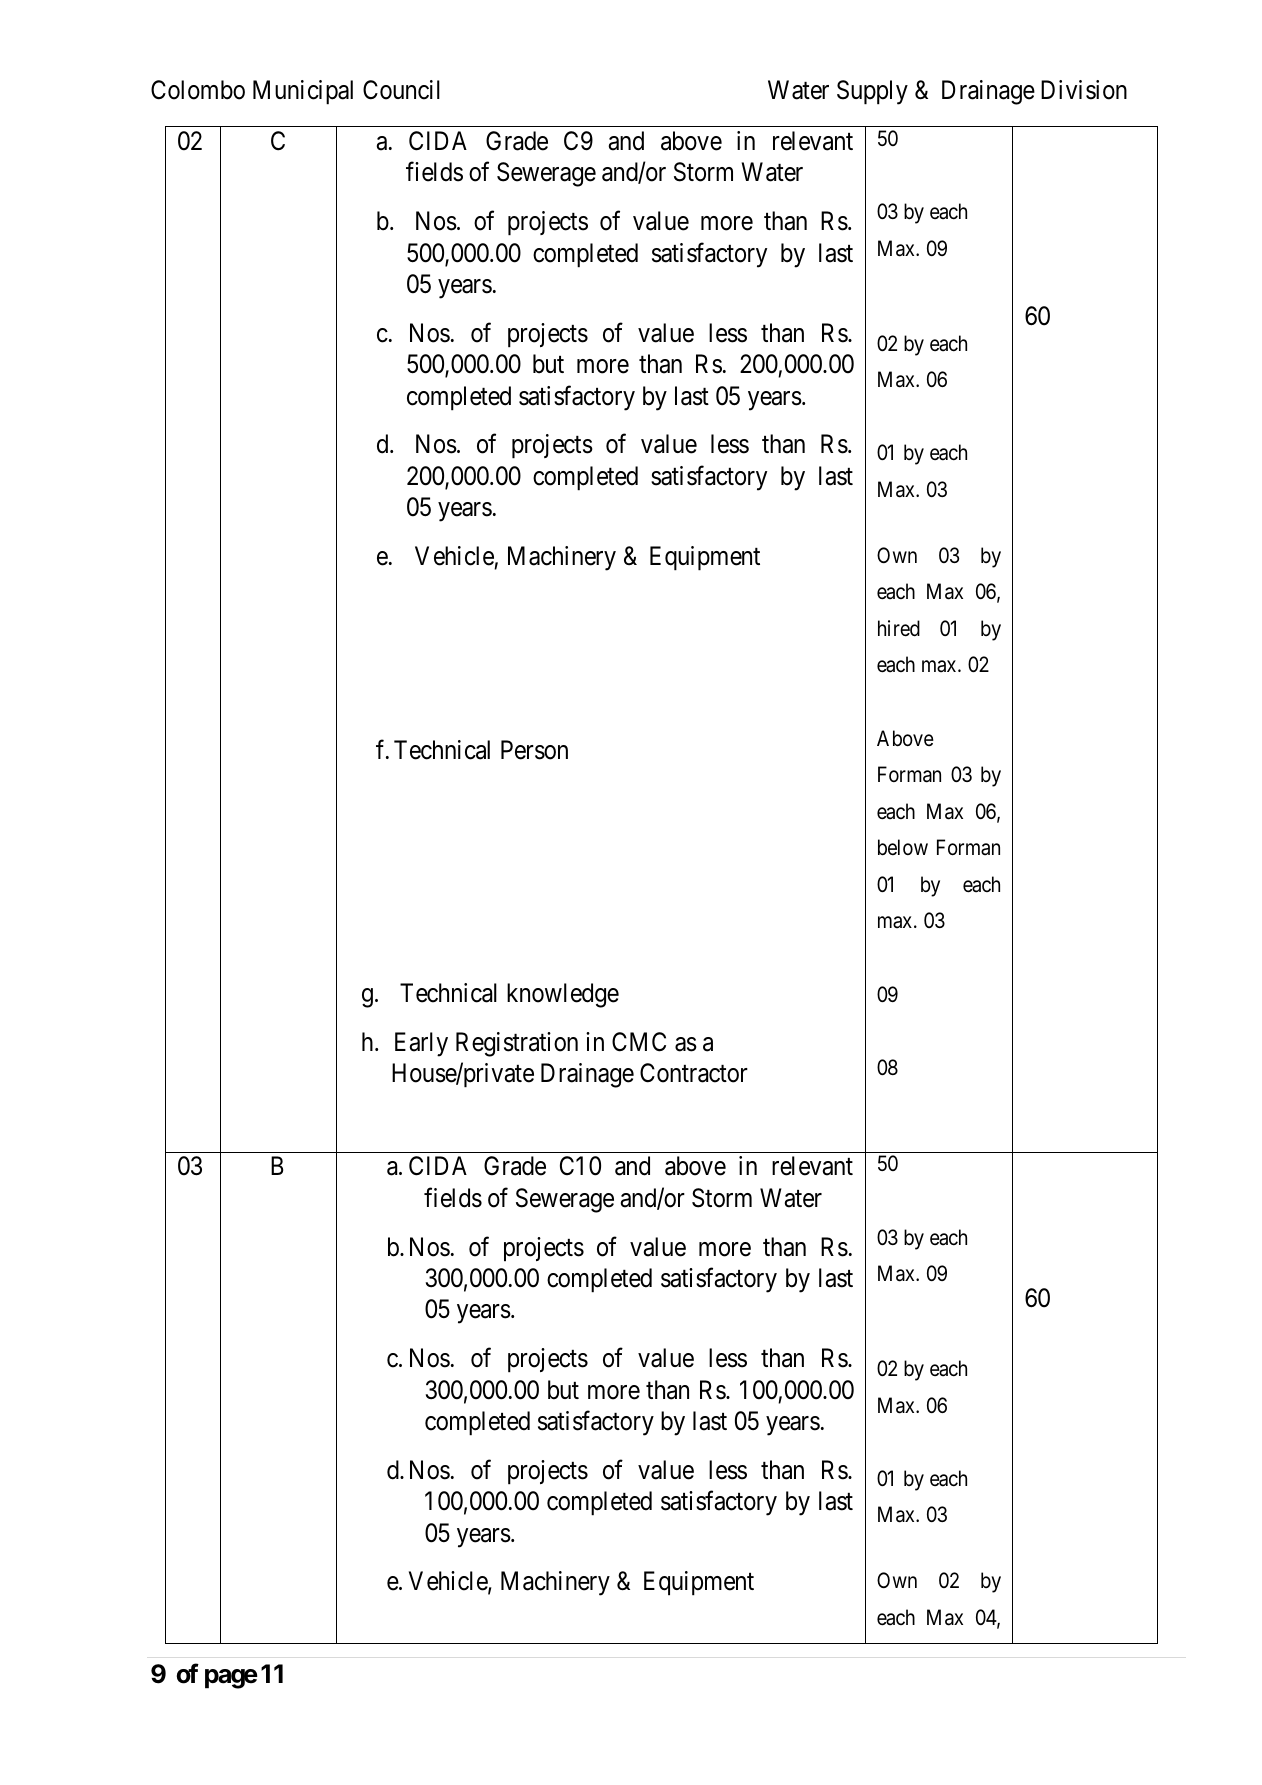 The width and height of the image is (1262, 1785). What do you see at coordinates (1084, 90) in the image?
I see `Division` at bounding box center [1084, 90].
